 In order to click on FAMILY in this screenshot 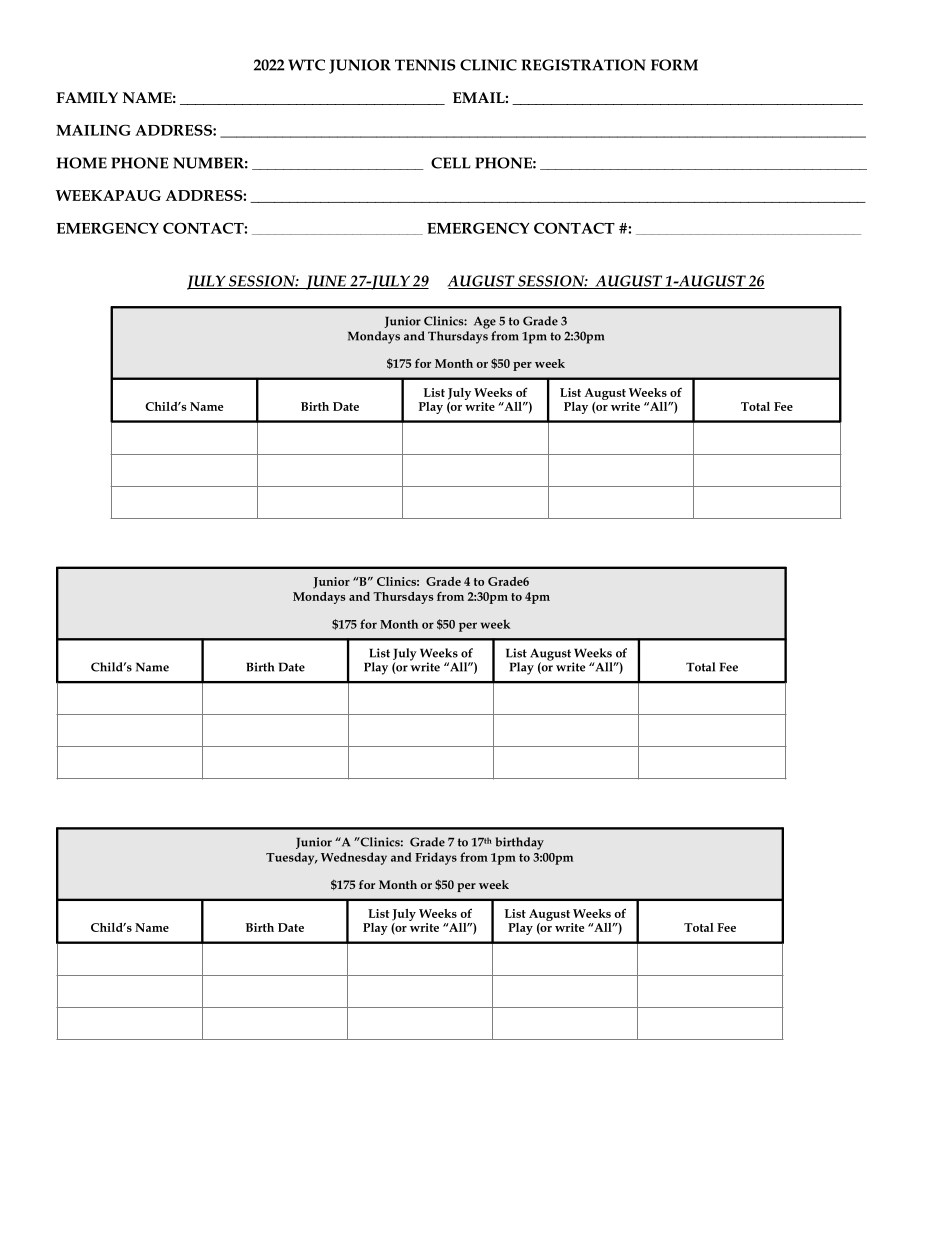, I will do `click(87, 97)`.
